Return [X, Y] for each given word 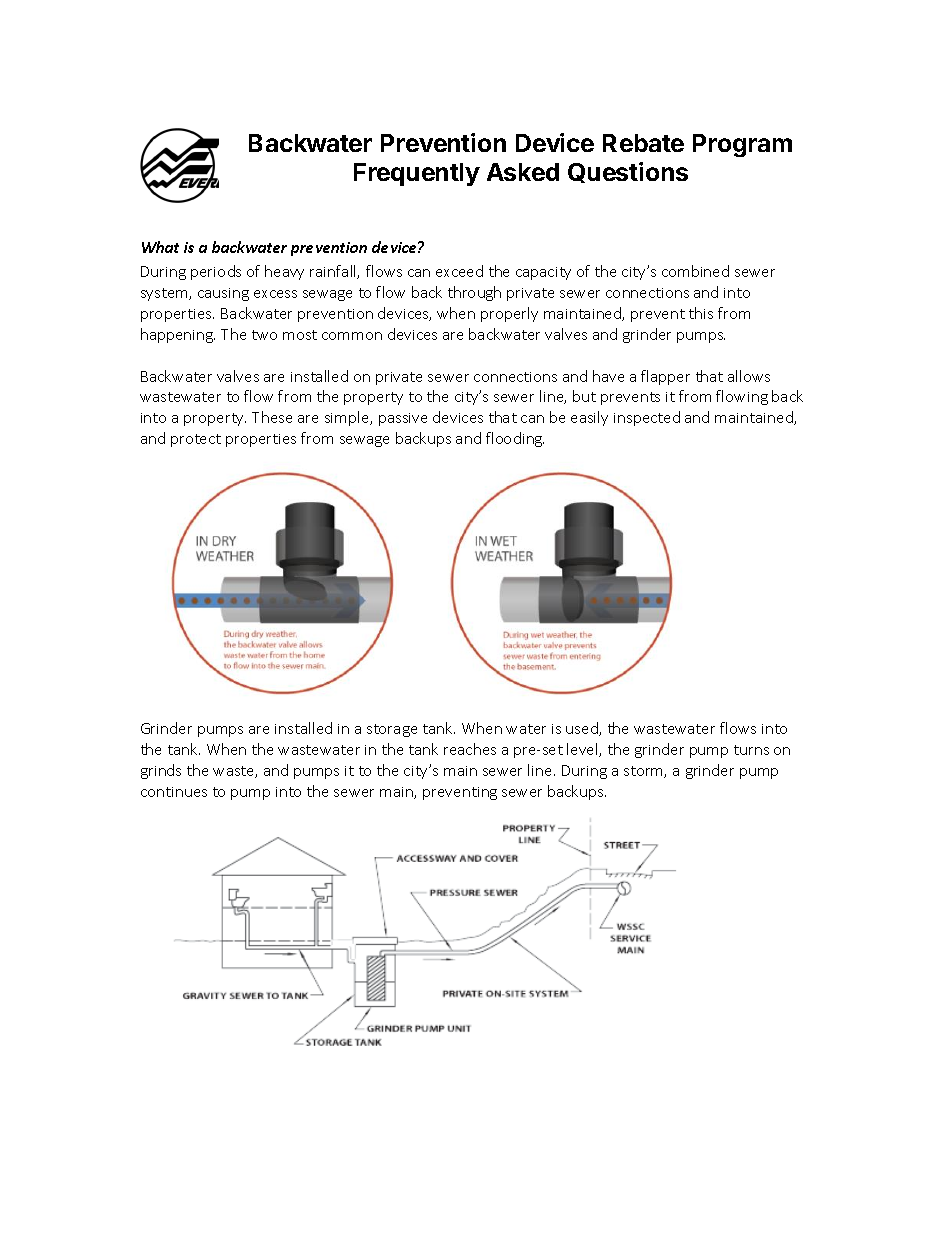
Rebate [643, 143]
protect [196, 440]
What [160, 247]
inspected [647, 418]
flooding [515, 439]
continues [174, 792]
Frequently [417, 174]
